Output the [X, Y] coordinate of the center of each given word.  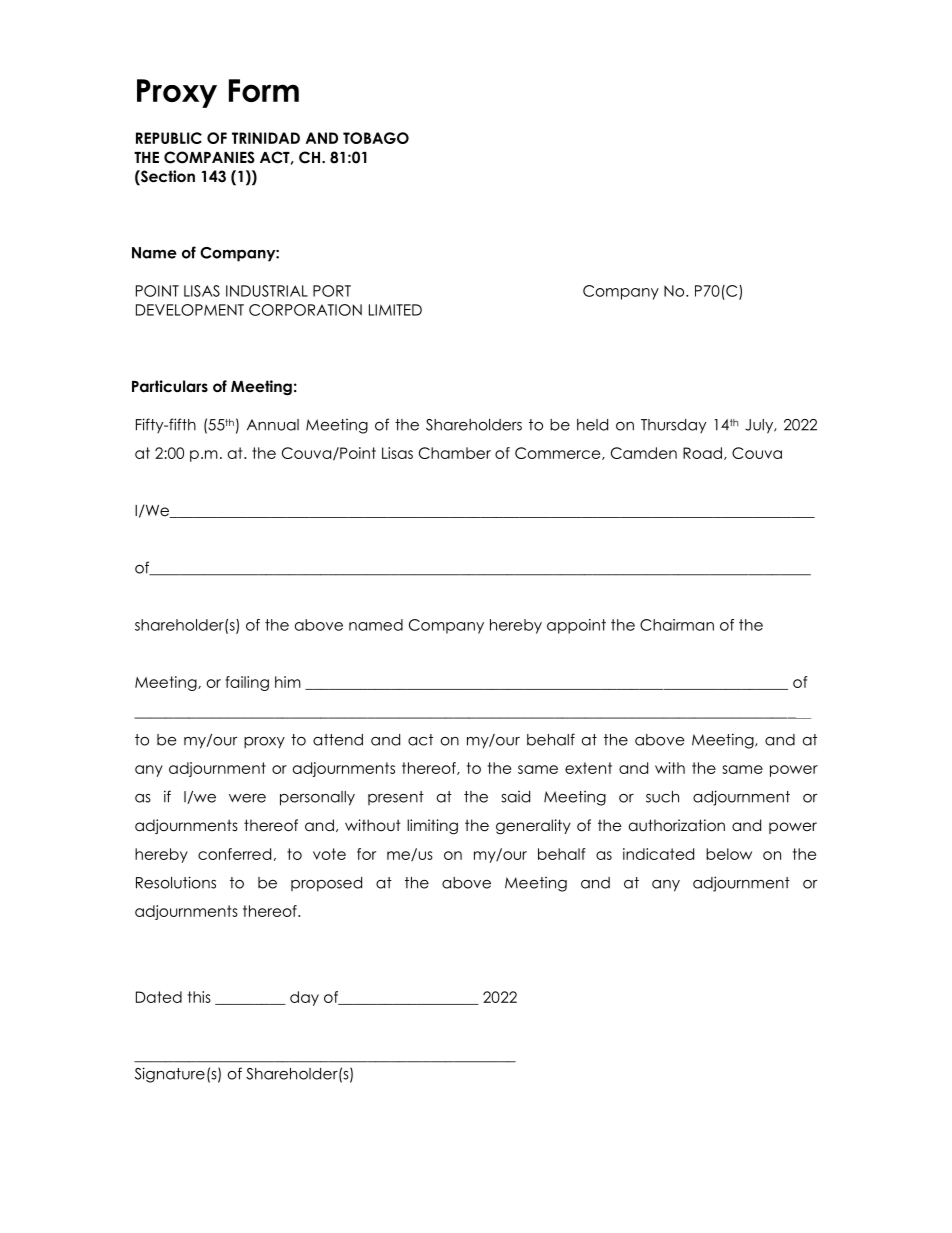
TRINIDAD [266, 138]
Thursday [673, 426]
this [199, 997]
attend [338, 740]
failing [247, 683]
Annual [273, 425]
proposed [326, 884]
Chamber [455, 453]
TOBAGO [376, 138]
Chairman [677, 625]
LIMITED [395, 310]
